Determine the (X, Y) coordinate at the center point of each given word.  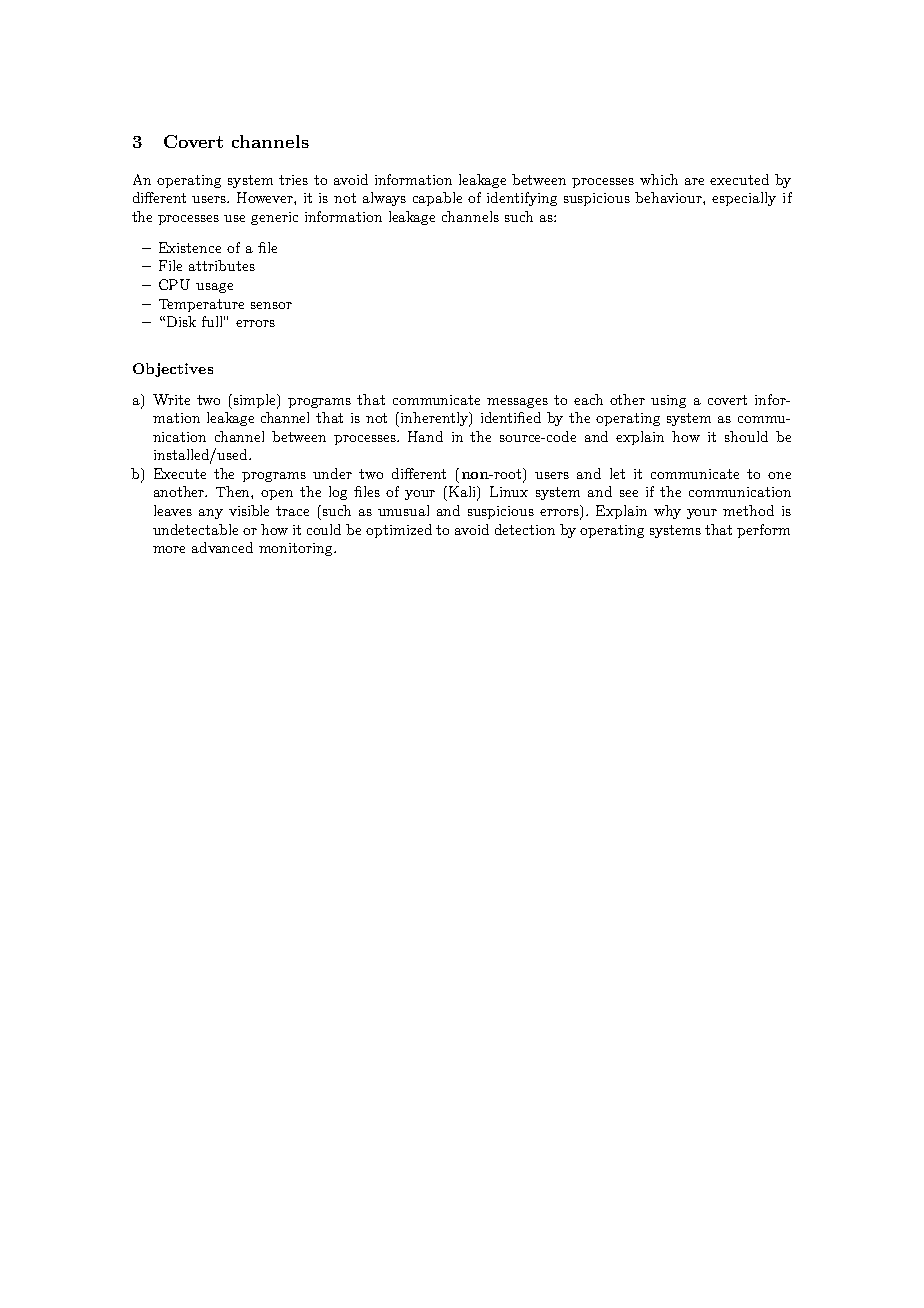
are (694, 181)
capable (437, 199)
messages (517, 403)
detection (525, 529)
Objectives (173, 370)
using (668, 401)
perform (763, 531)
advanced (222, 547)
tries (293, 180)
